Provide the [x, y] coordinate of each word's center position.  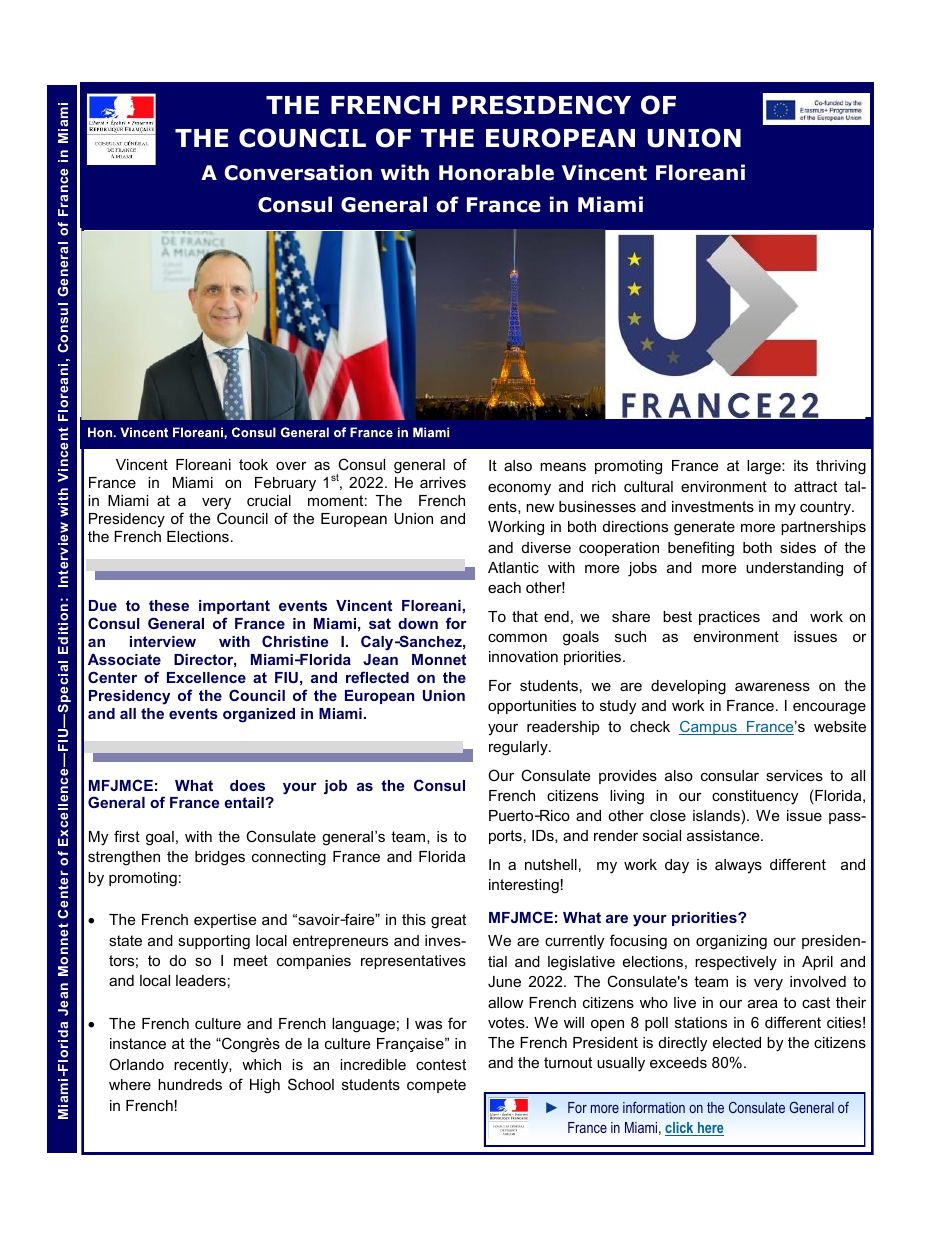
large [765, 467]
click [680, 1129]
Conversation [298, 172]
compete [436, 1086]
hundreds [190, 1084]
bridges [220, 858]
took [253, 464]
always [738, 866]
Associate [124, 659]
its [801, 465]
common [517, 638]
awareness [772, 686]
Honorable [496, 172]
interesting [524, 886]
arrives [443, 482]
